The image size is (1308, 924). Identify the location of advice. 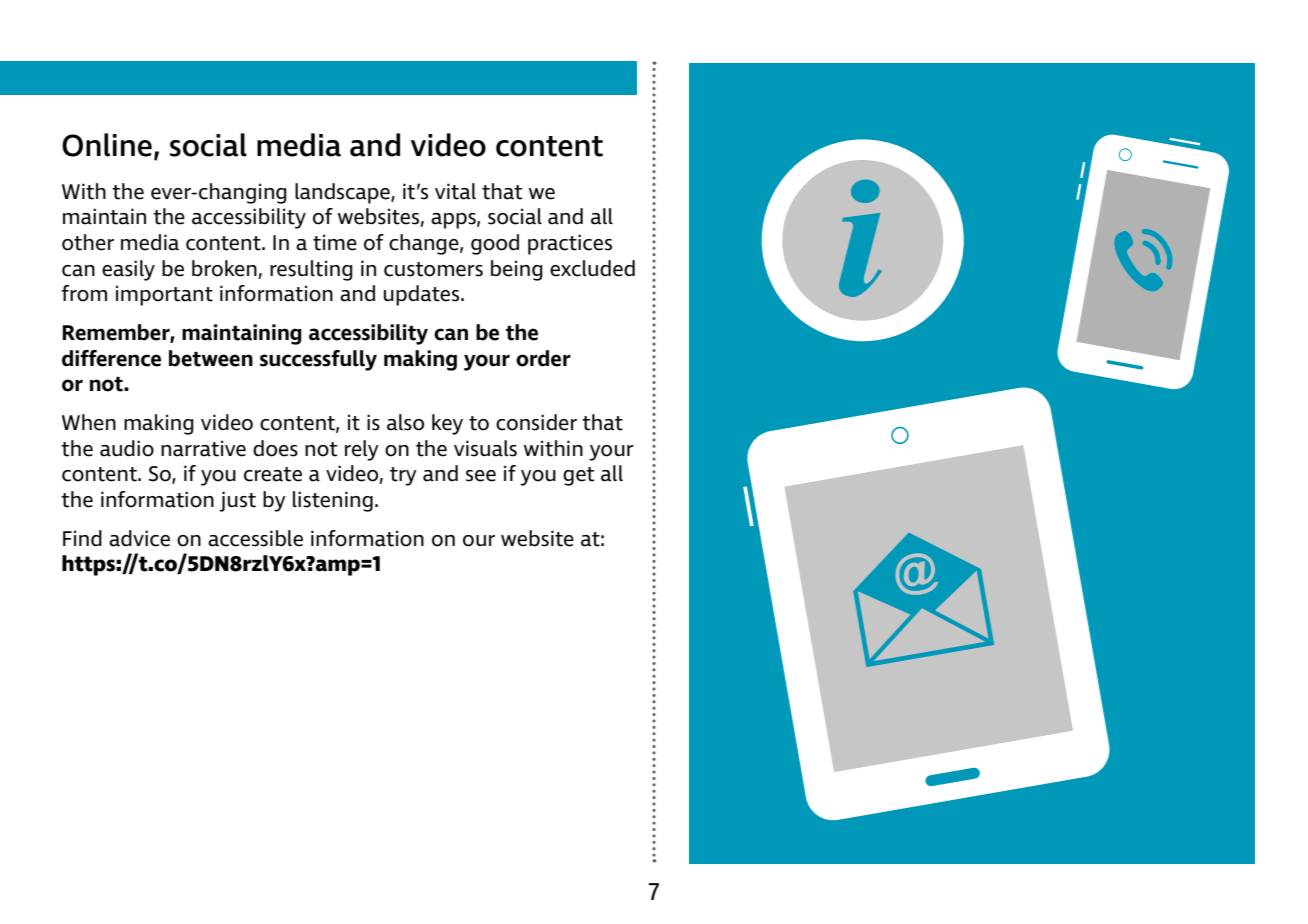
(139, 538).
